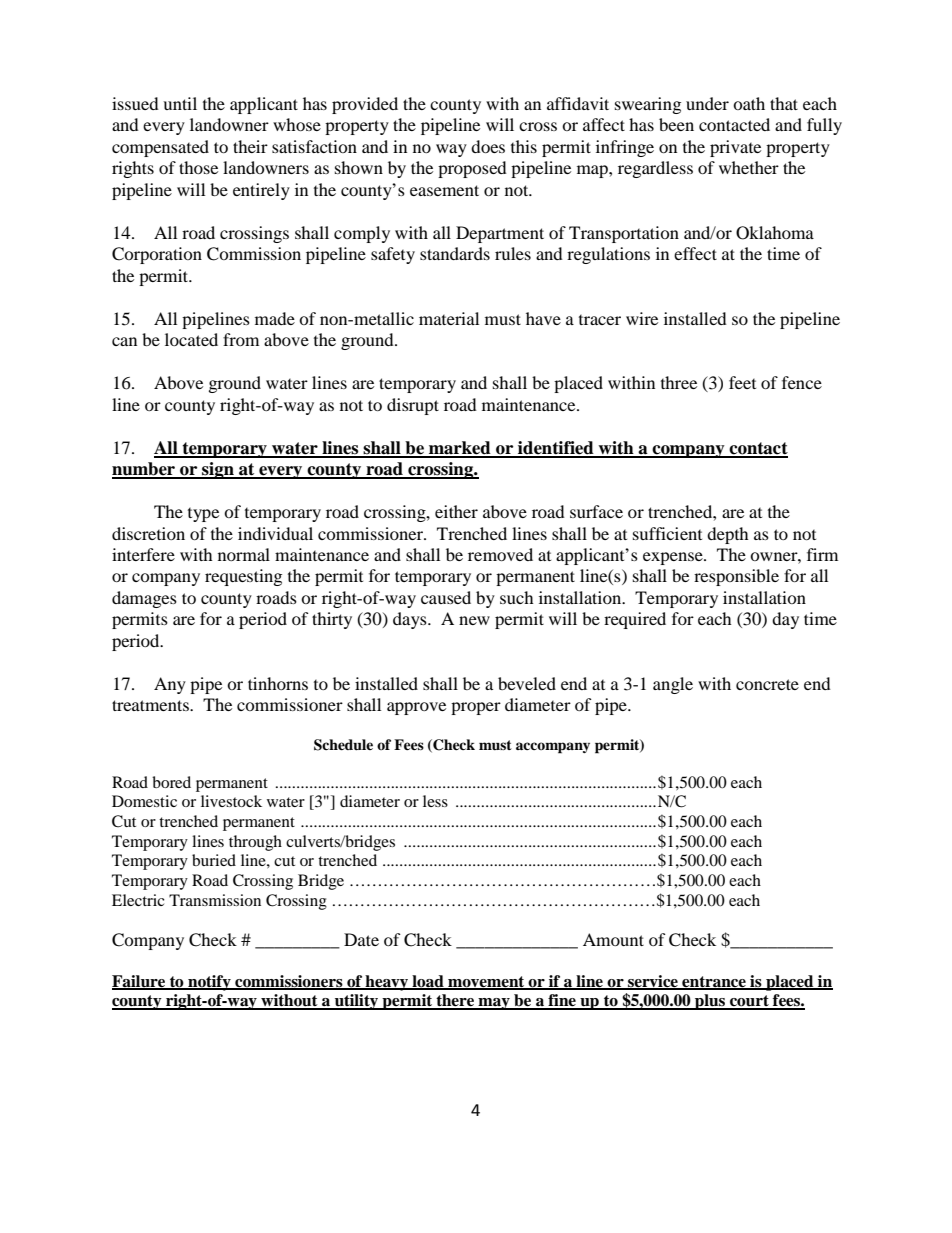 The height and width of the screenshot is (1233, 952). I want to click on from, so click(241, 339).
